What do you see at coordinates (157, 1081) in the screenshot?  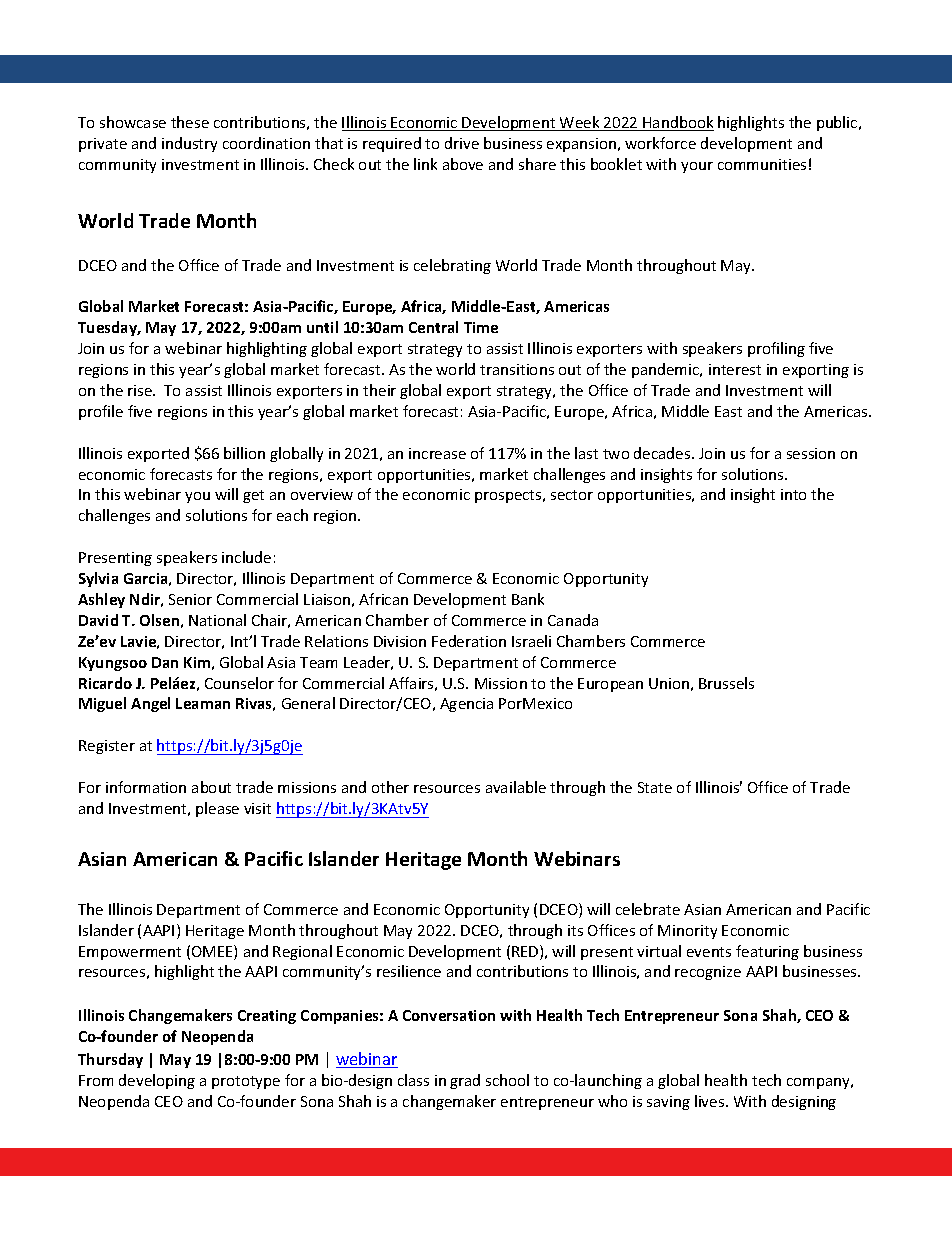 I see `developing` at bounding box center [157, 1081].
